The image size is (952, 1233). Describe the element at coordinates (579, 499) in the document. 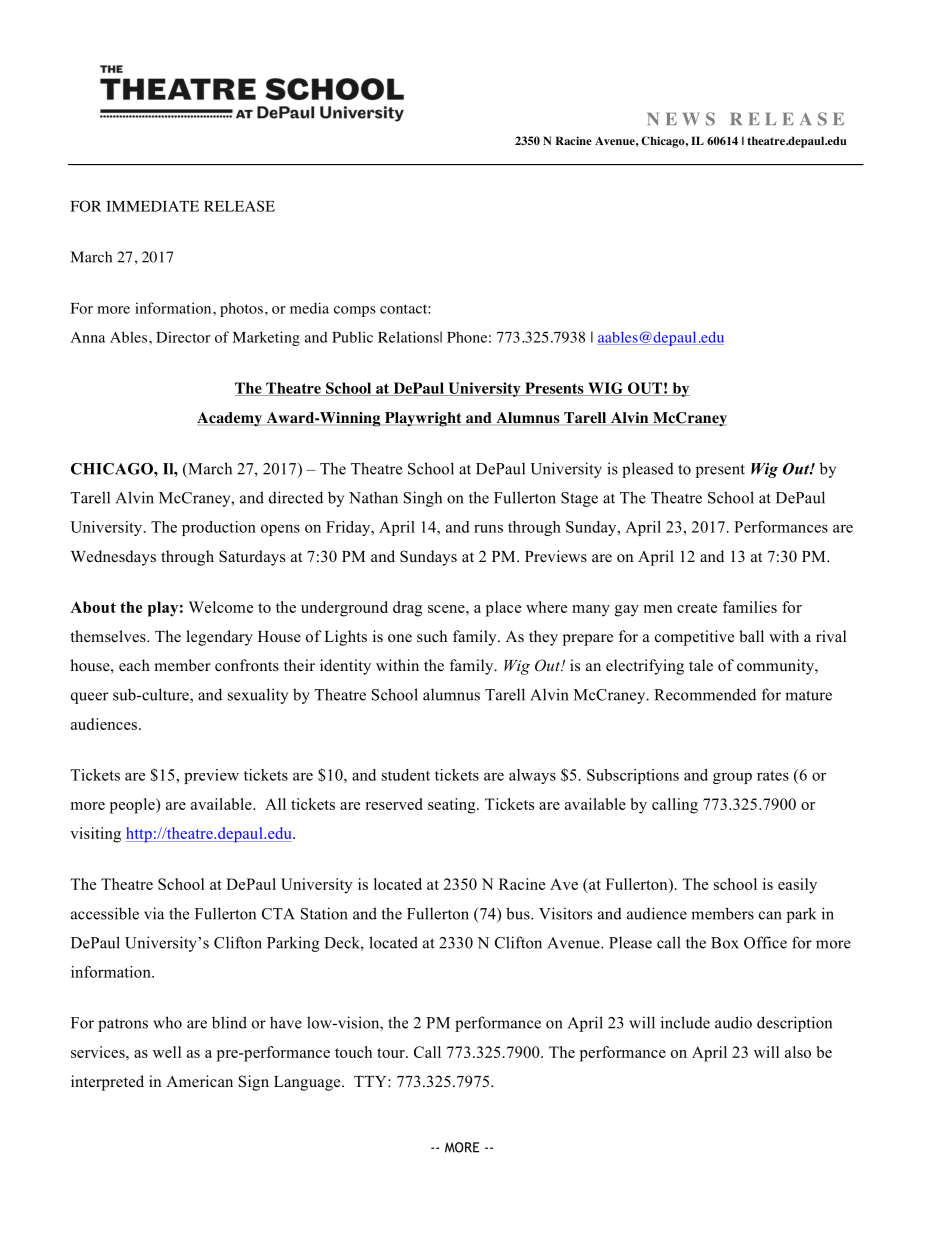

I see `Stage` at that location.
